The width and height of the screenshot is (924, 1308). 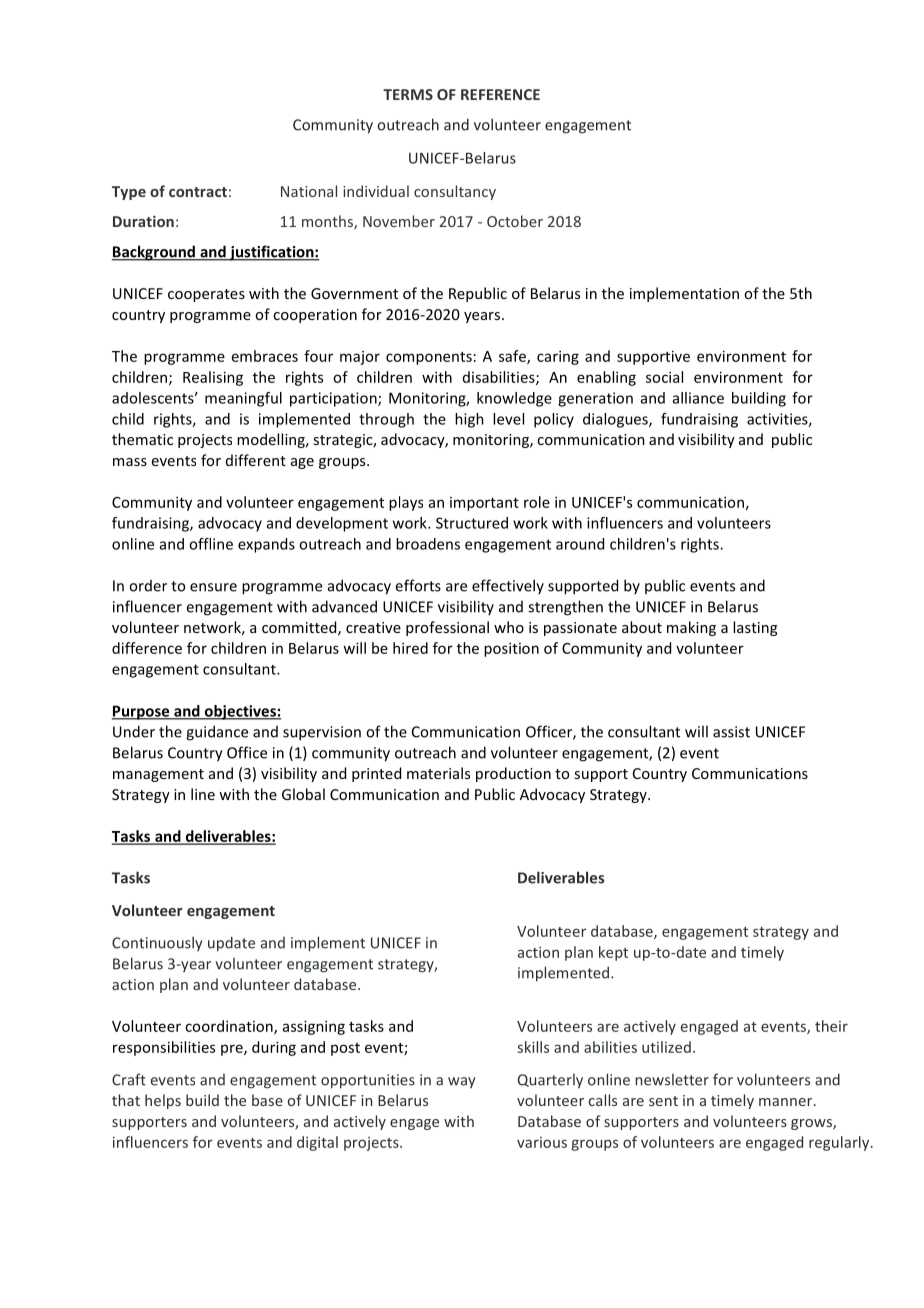 I want to click on alliance, so click(x=698, y=398).
